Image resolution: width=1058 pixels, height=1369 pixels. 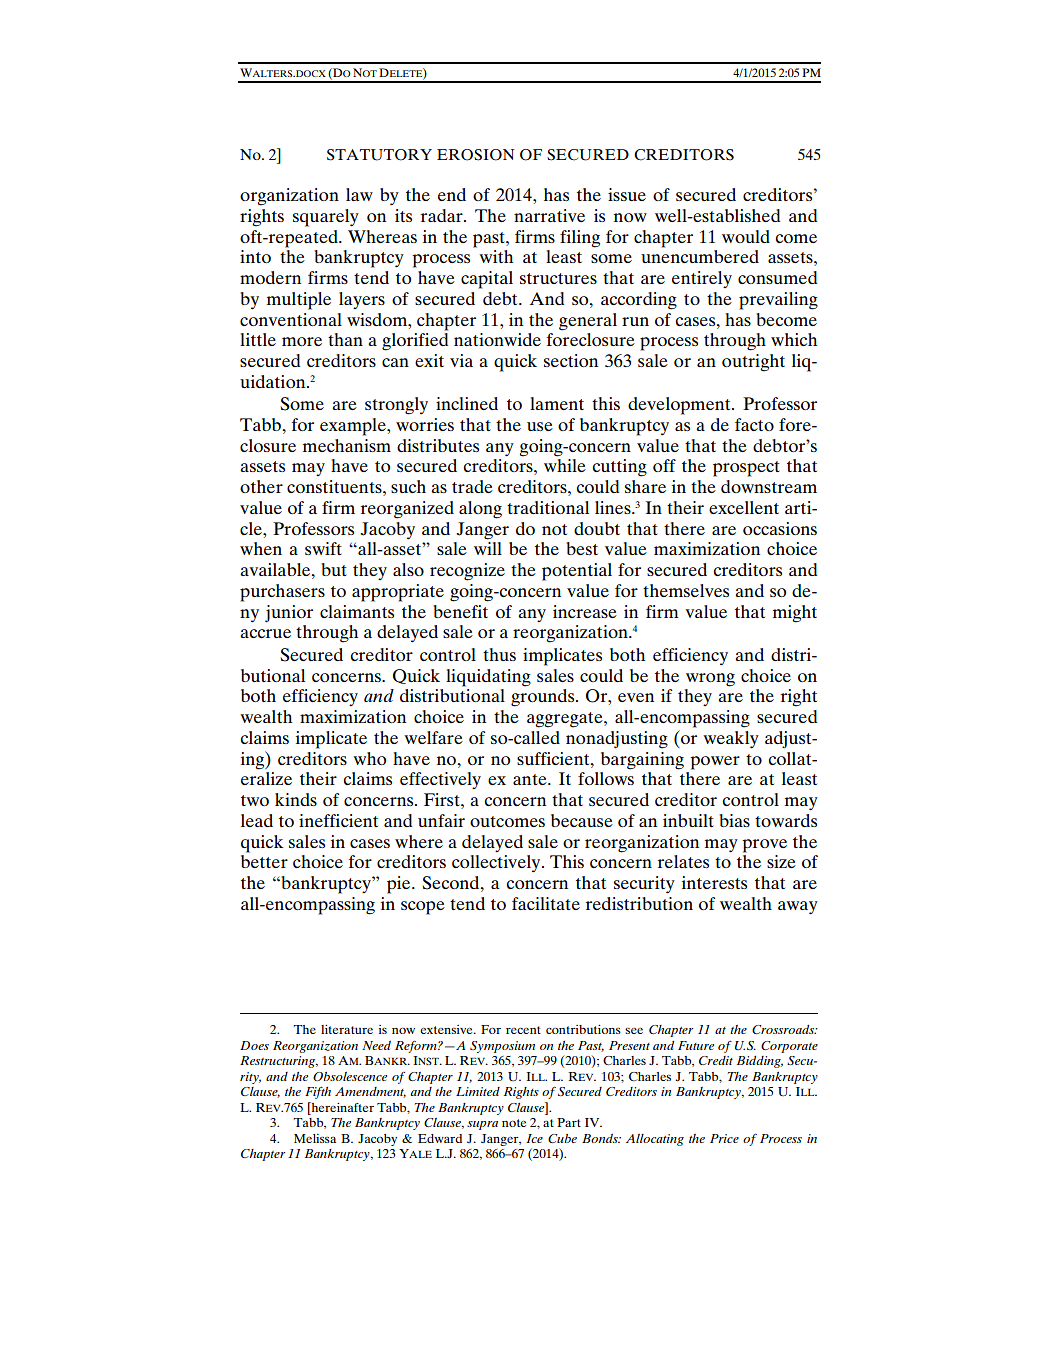 What do you see at coordinates (326, 218) in the screenshot?
I see `squarely` at bounding box center [326, 218].
